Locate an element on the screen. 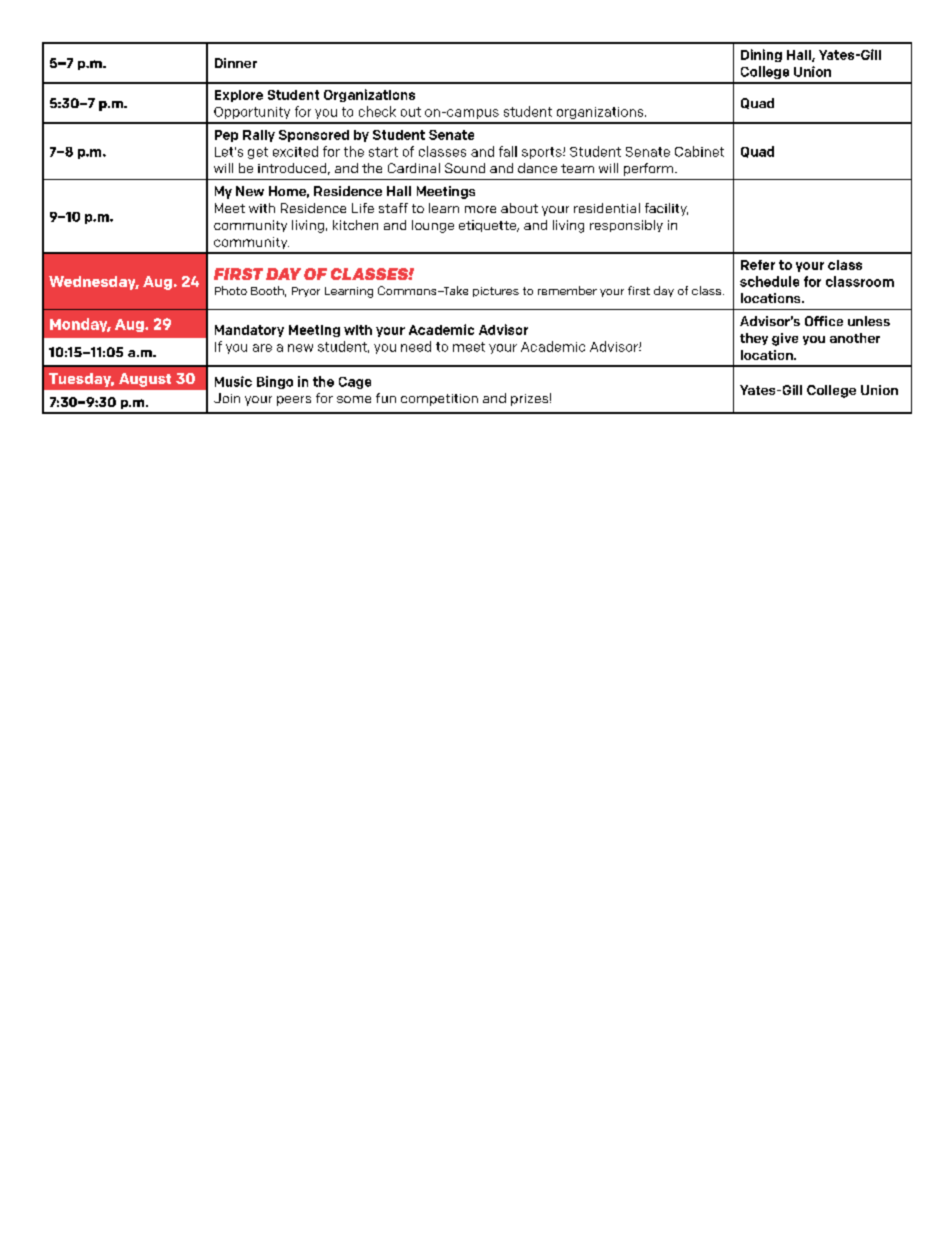  Dinner is located at coordinates (236, 63).
